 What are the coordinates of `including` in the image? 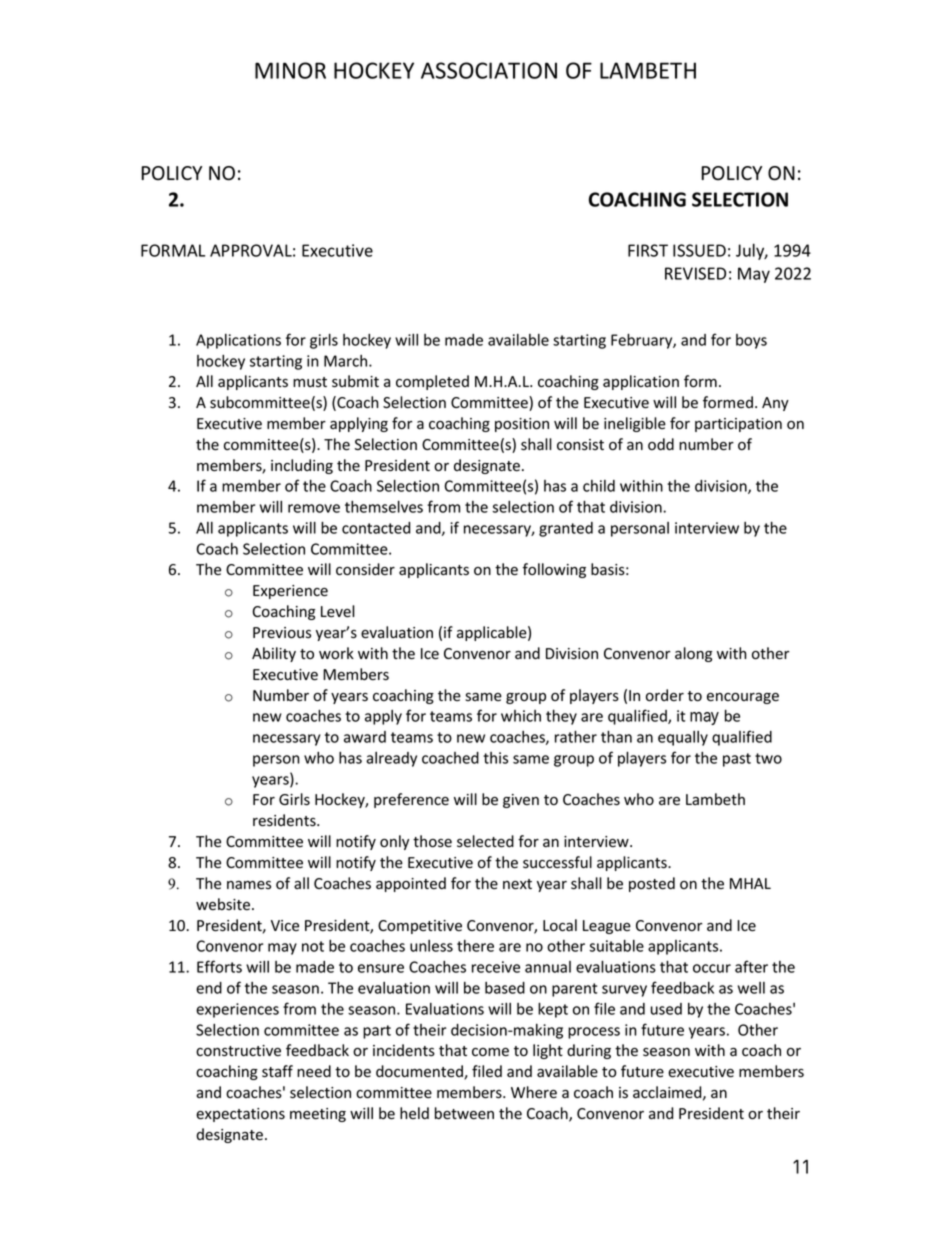 It's located at (302, 466).
